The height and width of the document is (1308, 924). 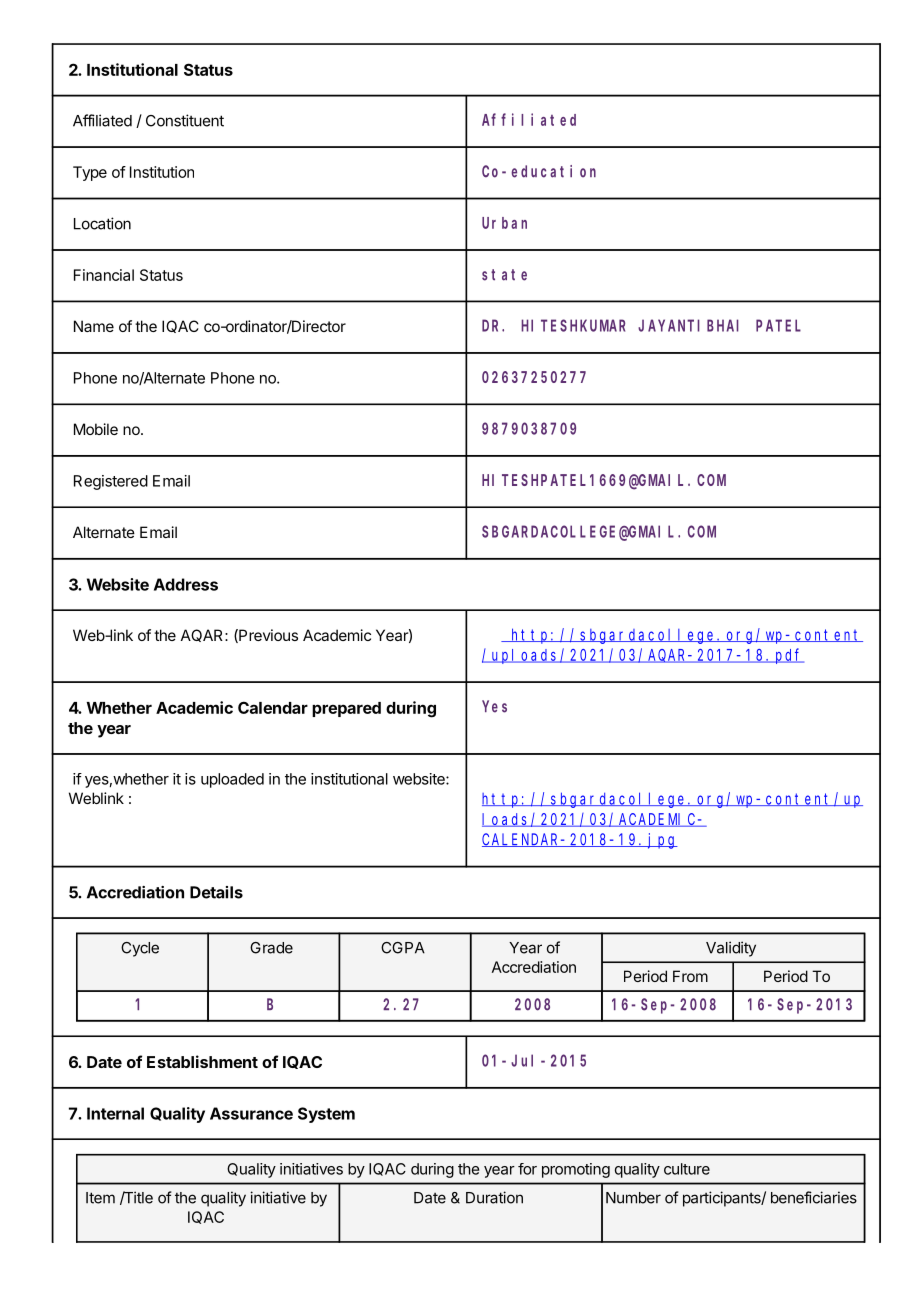 I want to click on Urban, so click(x=504, y=223).
